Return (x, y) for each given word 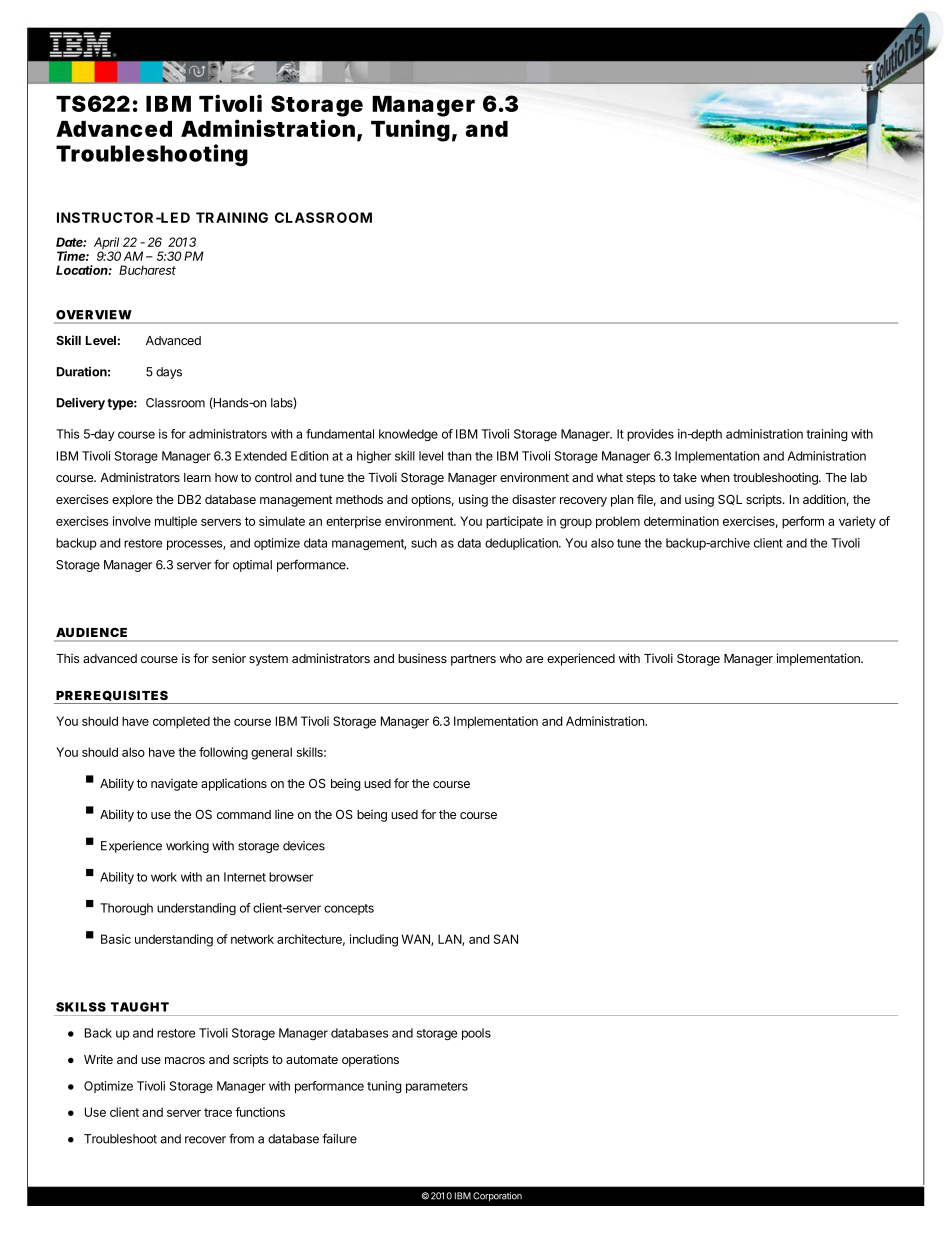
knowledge (408, 435)
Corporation (497, 1196)
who (511, 658)
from (241, 1138)
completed (181, 722)
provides (650, 435)
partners (473, 660)
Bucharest (147, 270)
